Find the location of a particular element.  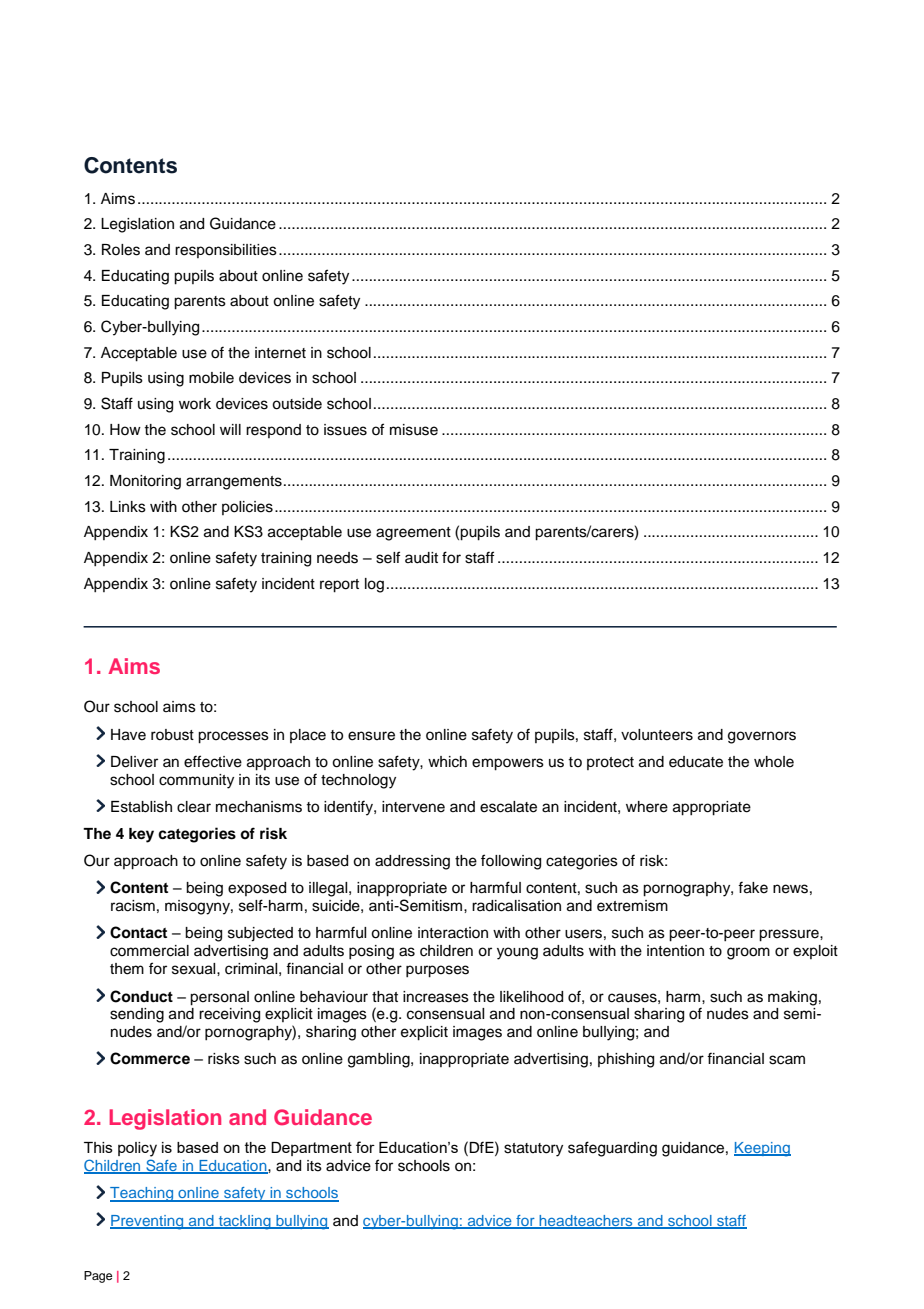

internet is located at coordinates (280, 353).
